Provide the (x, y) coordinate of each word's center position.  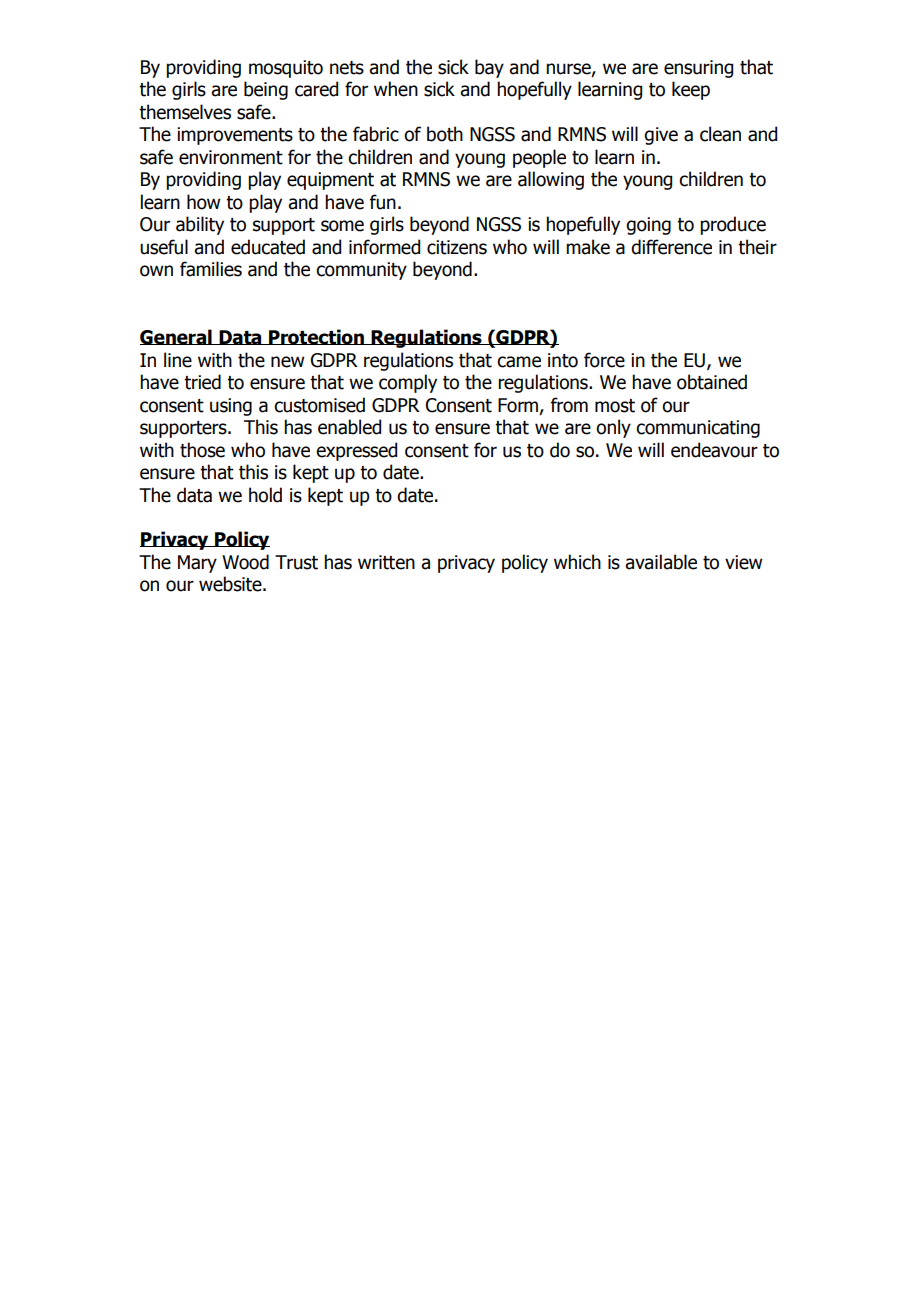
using (231, 407)
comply (408, 383)
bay (489, 68)
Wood (245, 562)
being (266, 90)
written (386, 562)
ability (200, 225)
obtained (712, 382)
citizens (457, 247)
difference (671, 247)
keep (691, 90)
